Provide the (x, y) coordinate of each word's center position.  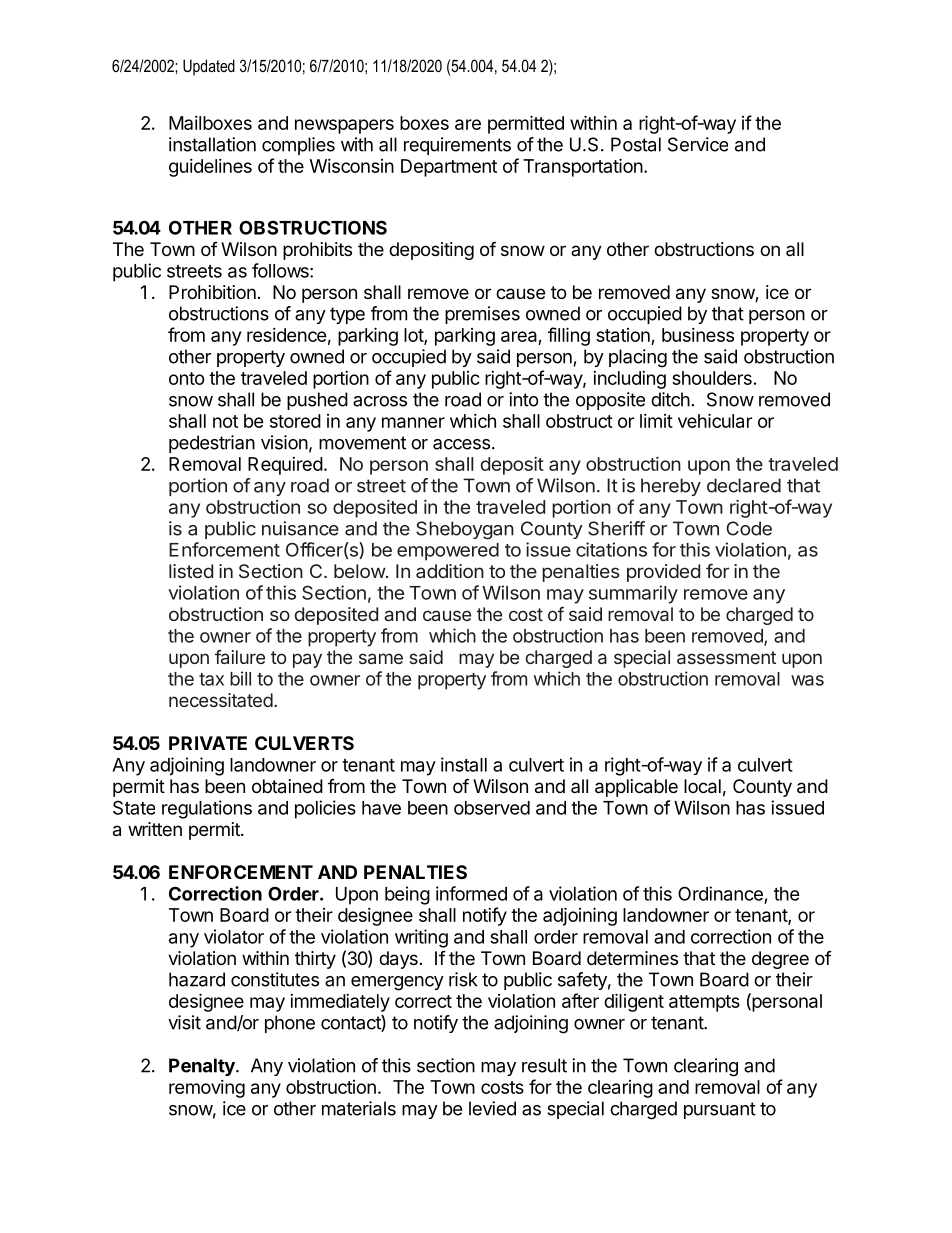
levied (492, 1108)
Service (698, 144)
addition (450, 571)
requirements (457, 146)
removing (207, 1089)
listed (191, 571)
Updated (209, 67)
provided (663, 573)
